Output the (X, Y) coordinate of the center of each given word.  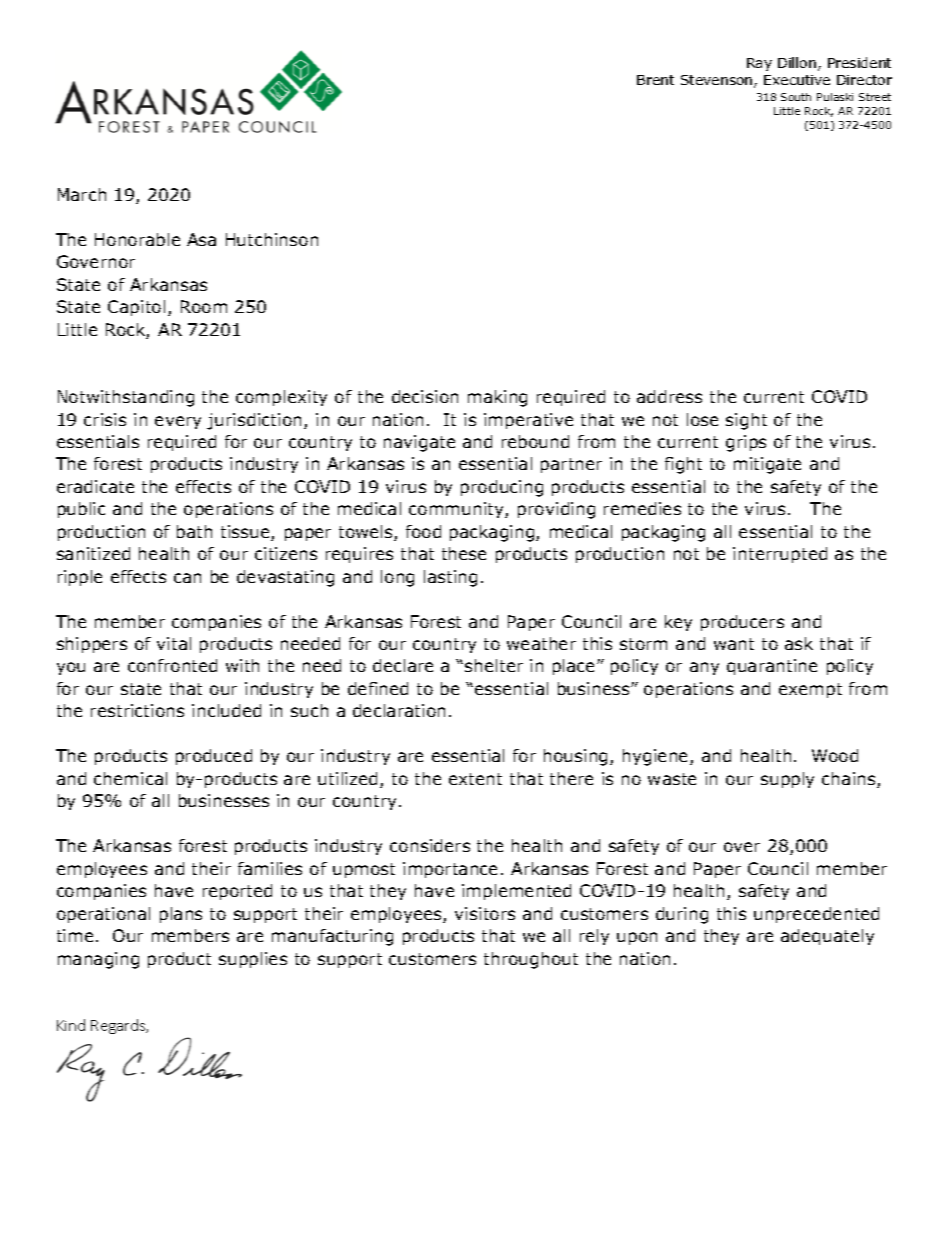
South (796, 97)
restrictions (137, 710)
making (497, 398)
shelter (494, 665)
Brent (655, 80)
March (82, 194)
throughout (531, 960)
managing (98, 960)
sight (746, 421)
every (178, 422)
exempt (810, 690)
